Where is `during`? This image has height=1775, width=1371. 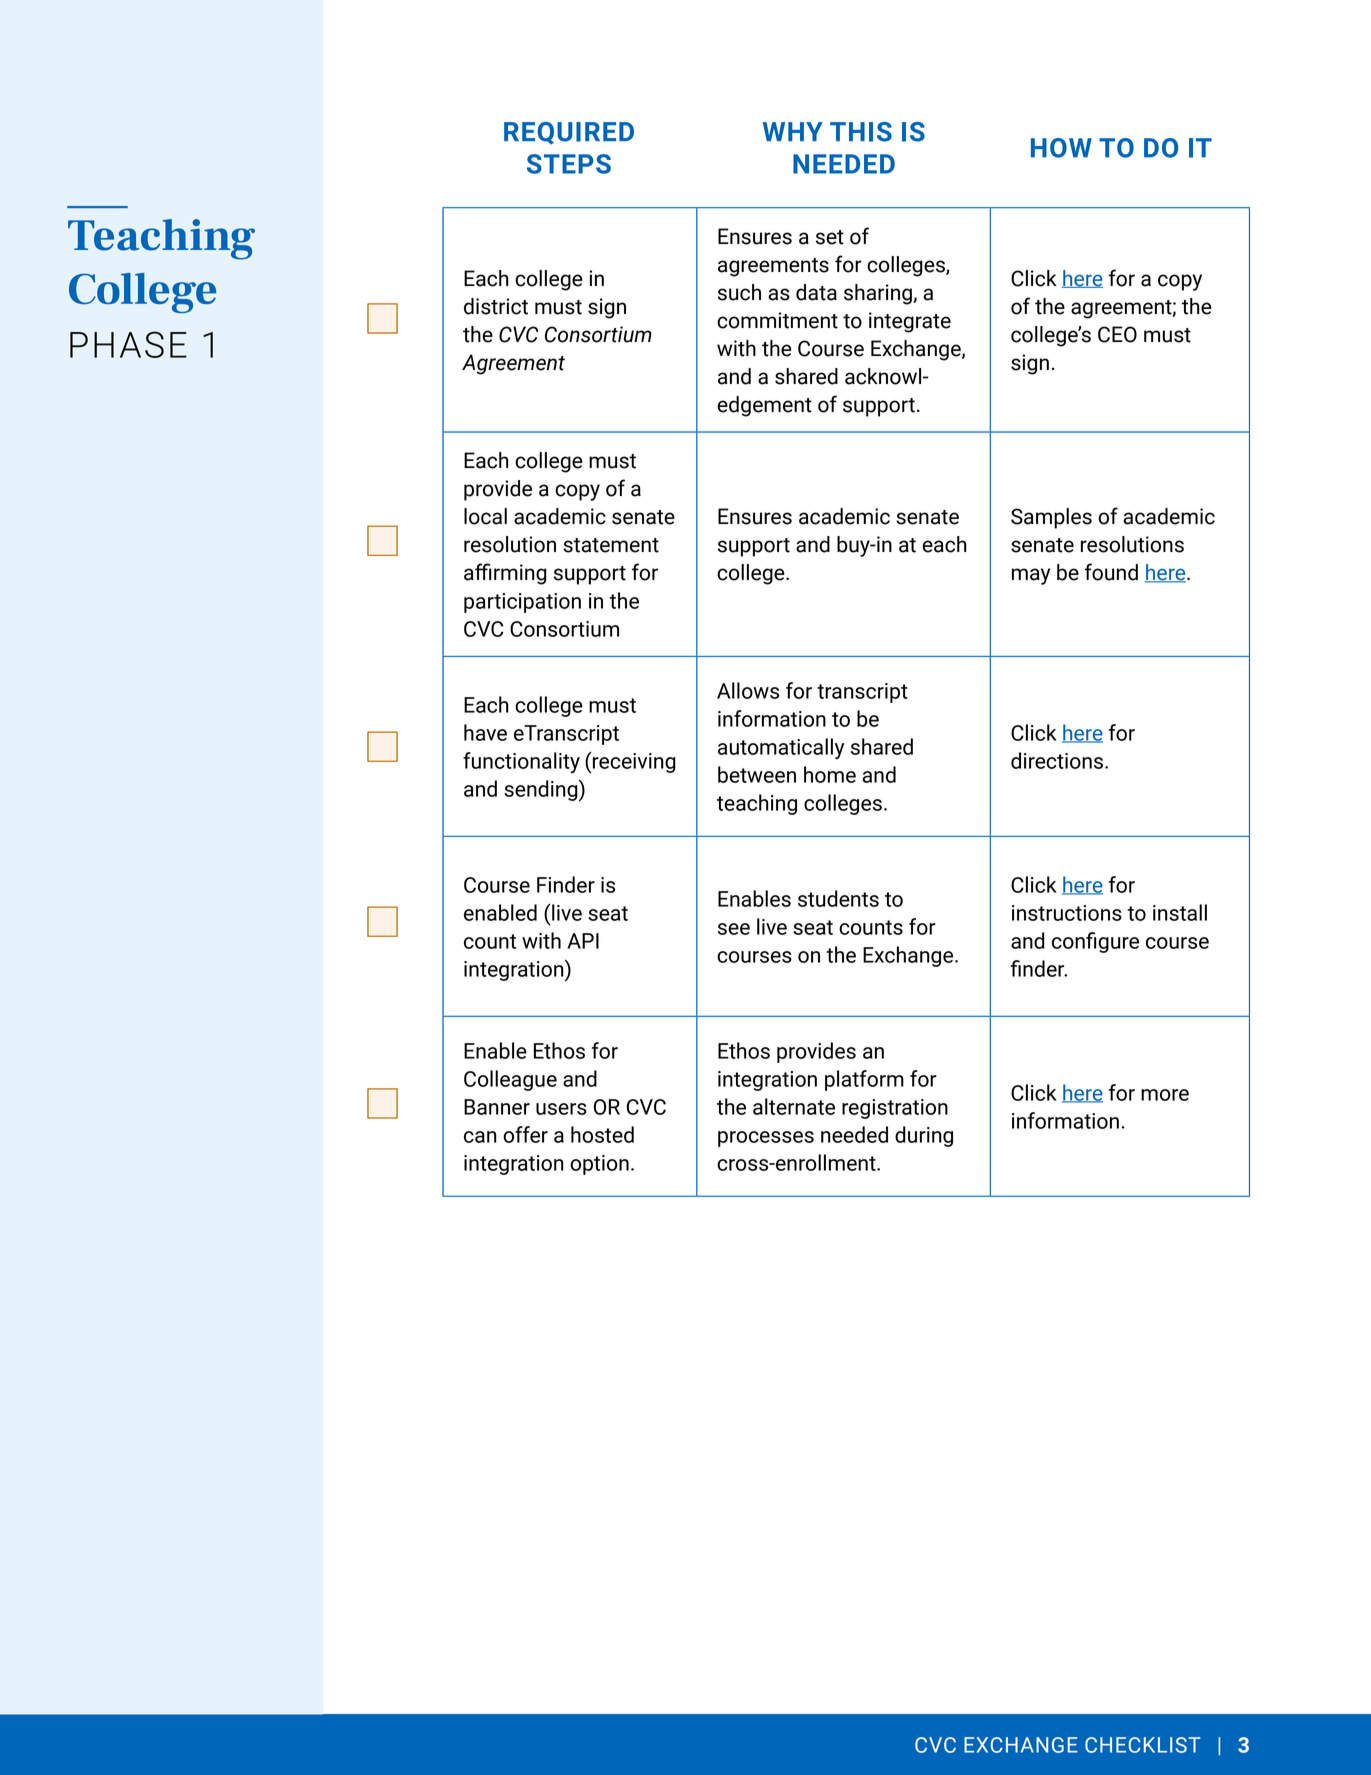
during is located at coordinates (924, 1136).
